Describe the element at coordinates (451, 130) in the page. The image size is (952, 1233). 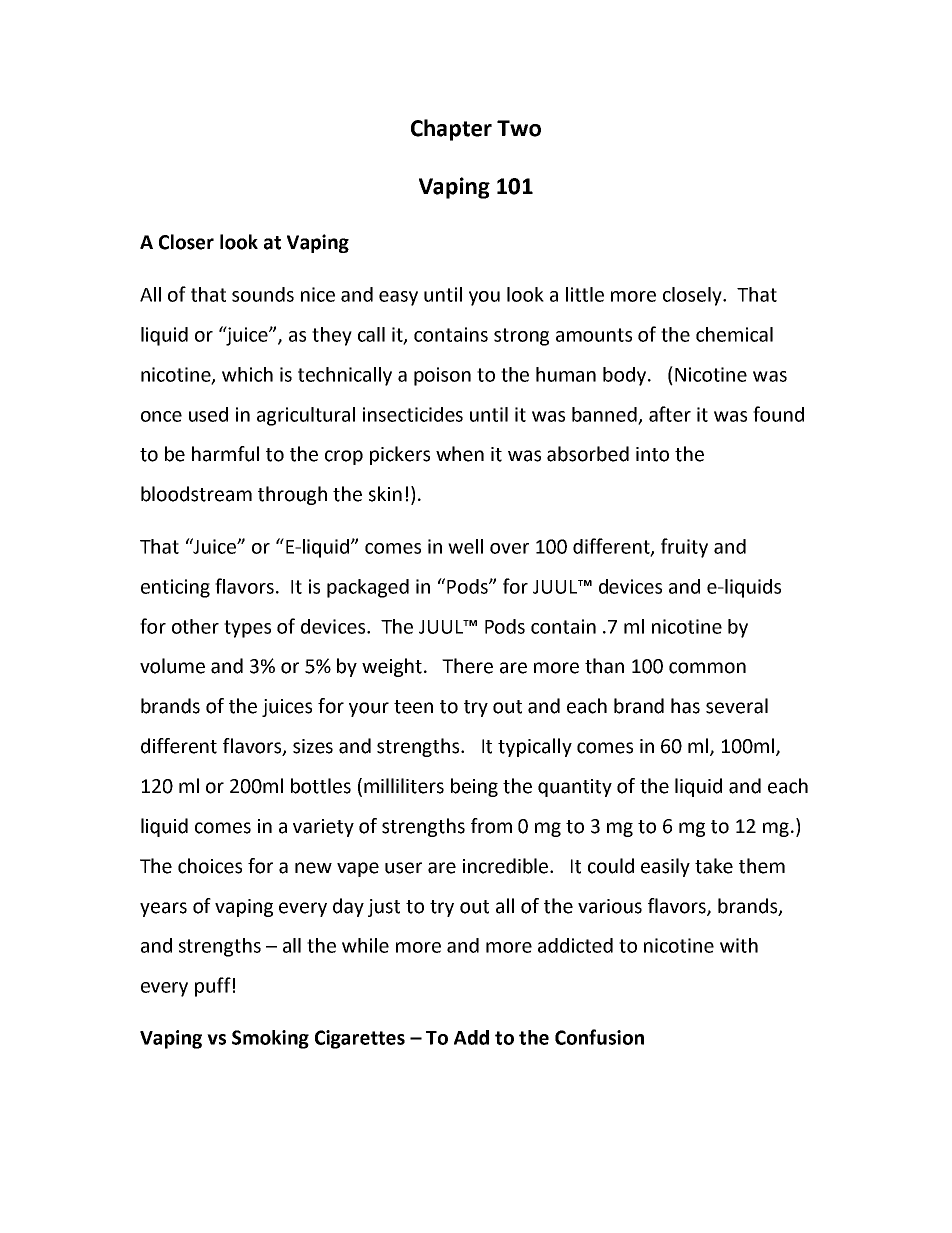
I see `Chapter` at that location.
